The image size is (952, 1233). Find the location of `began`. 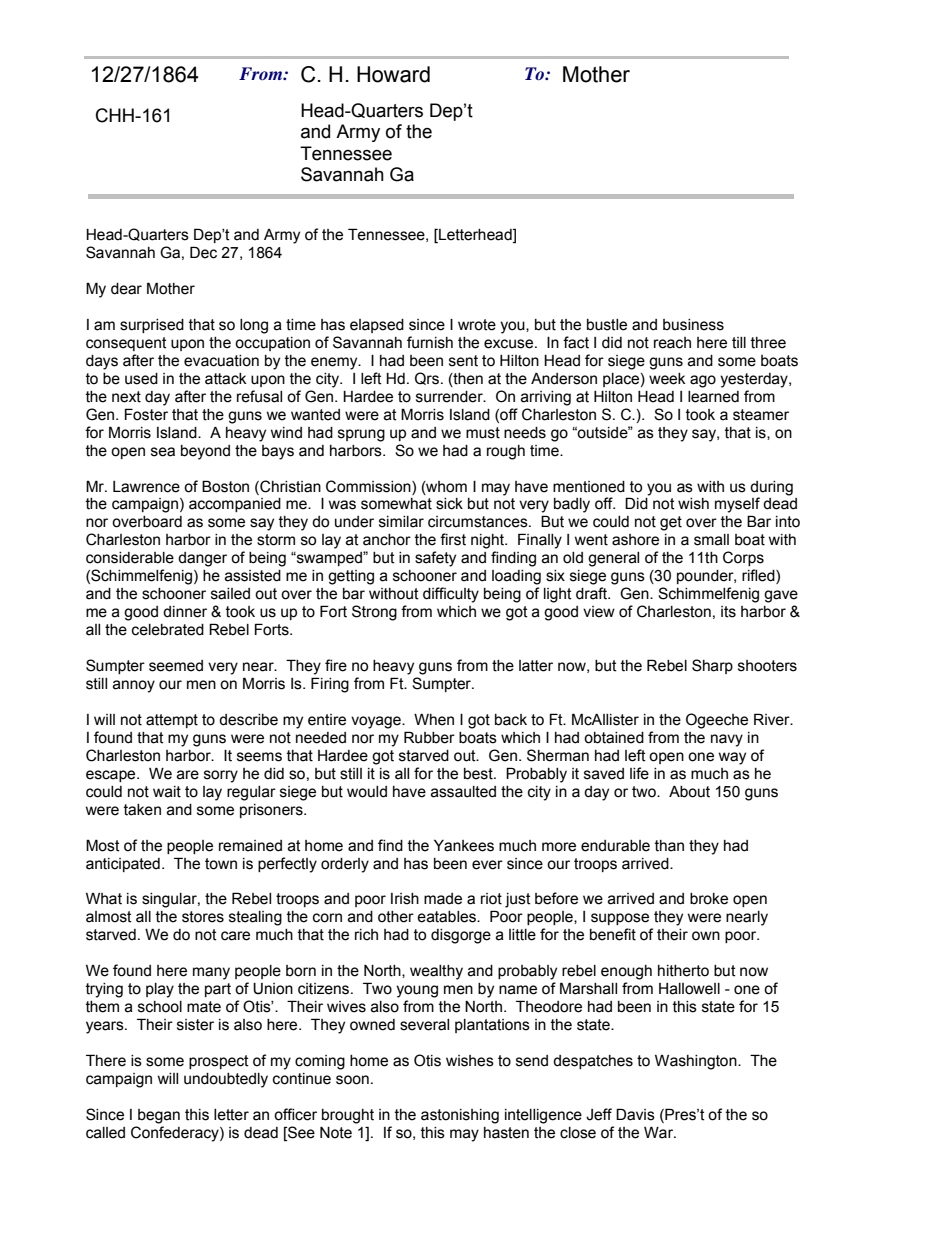

began is located at coordinates (159, 1116).
